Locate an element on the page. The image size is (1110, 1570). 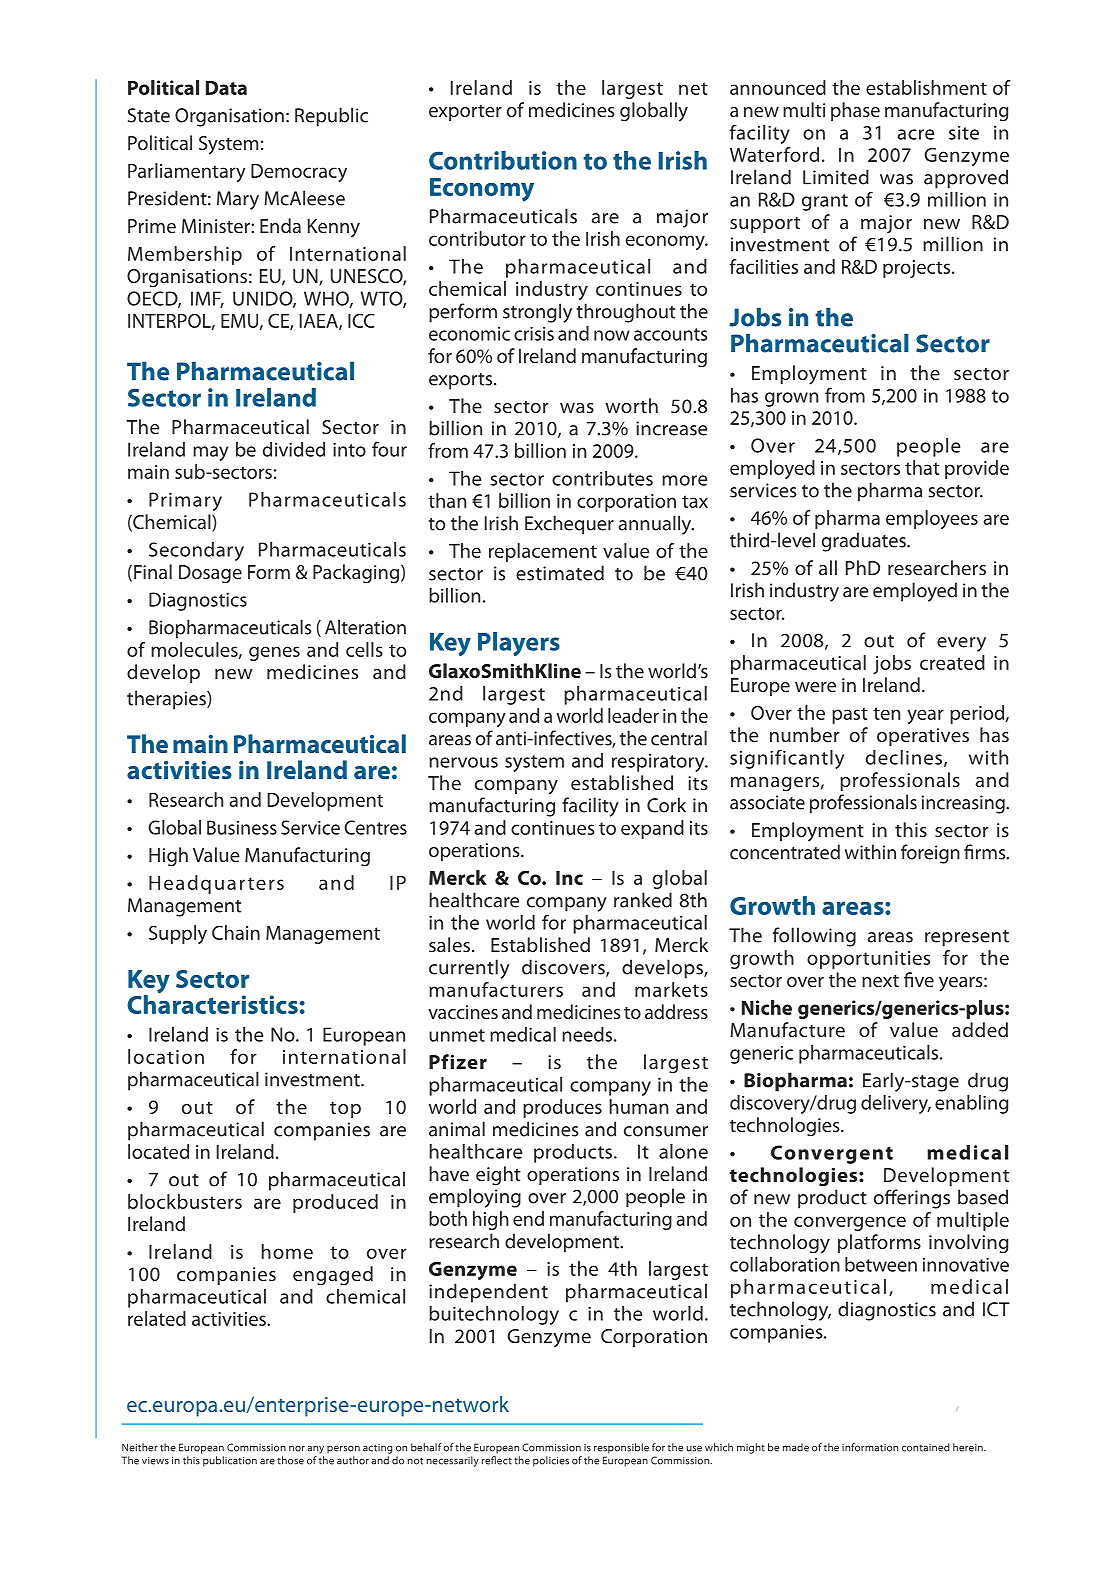
declines is located at coordinates (905, 758).
